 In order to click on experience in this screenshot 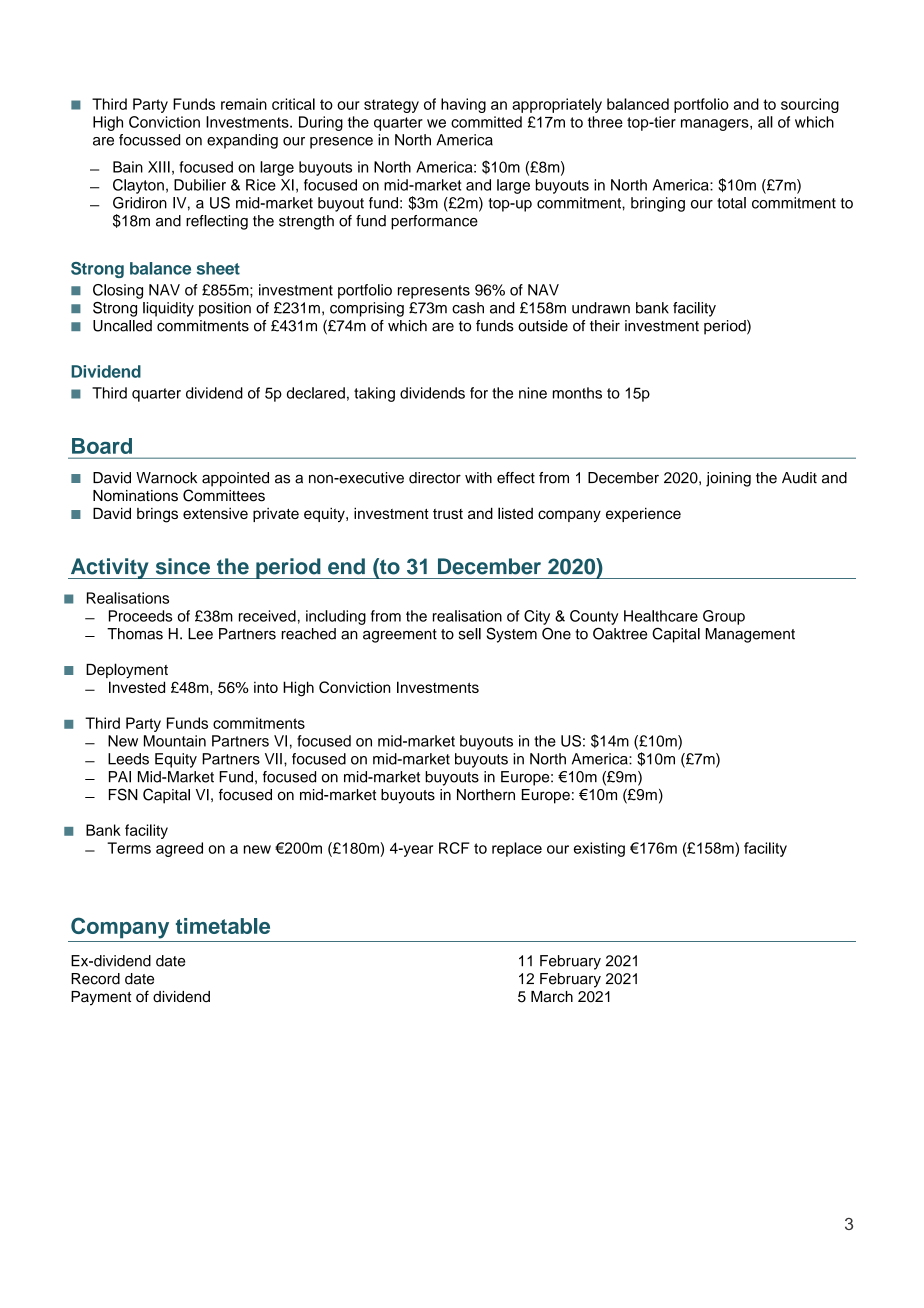, I will do `click(643, 515)`.
